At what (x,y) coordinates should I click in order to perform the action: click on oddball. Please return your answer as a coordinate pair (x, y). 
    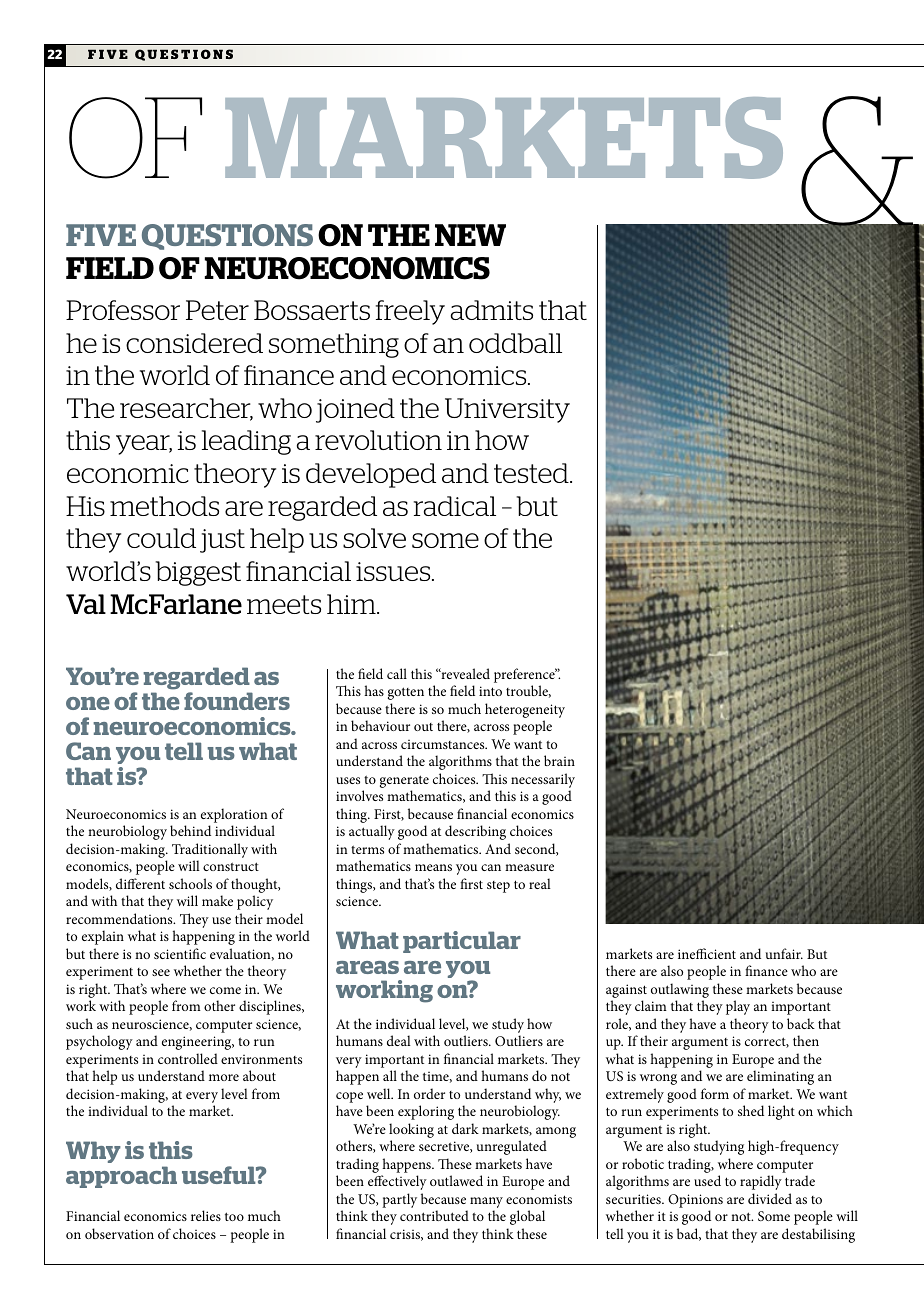
    Looking at the image, I should click on (515, 343).
